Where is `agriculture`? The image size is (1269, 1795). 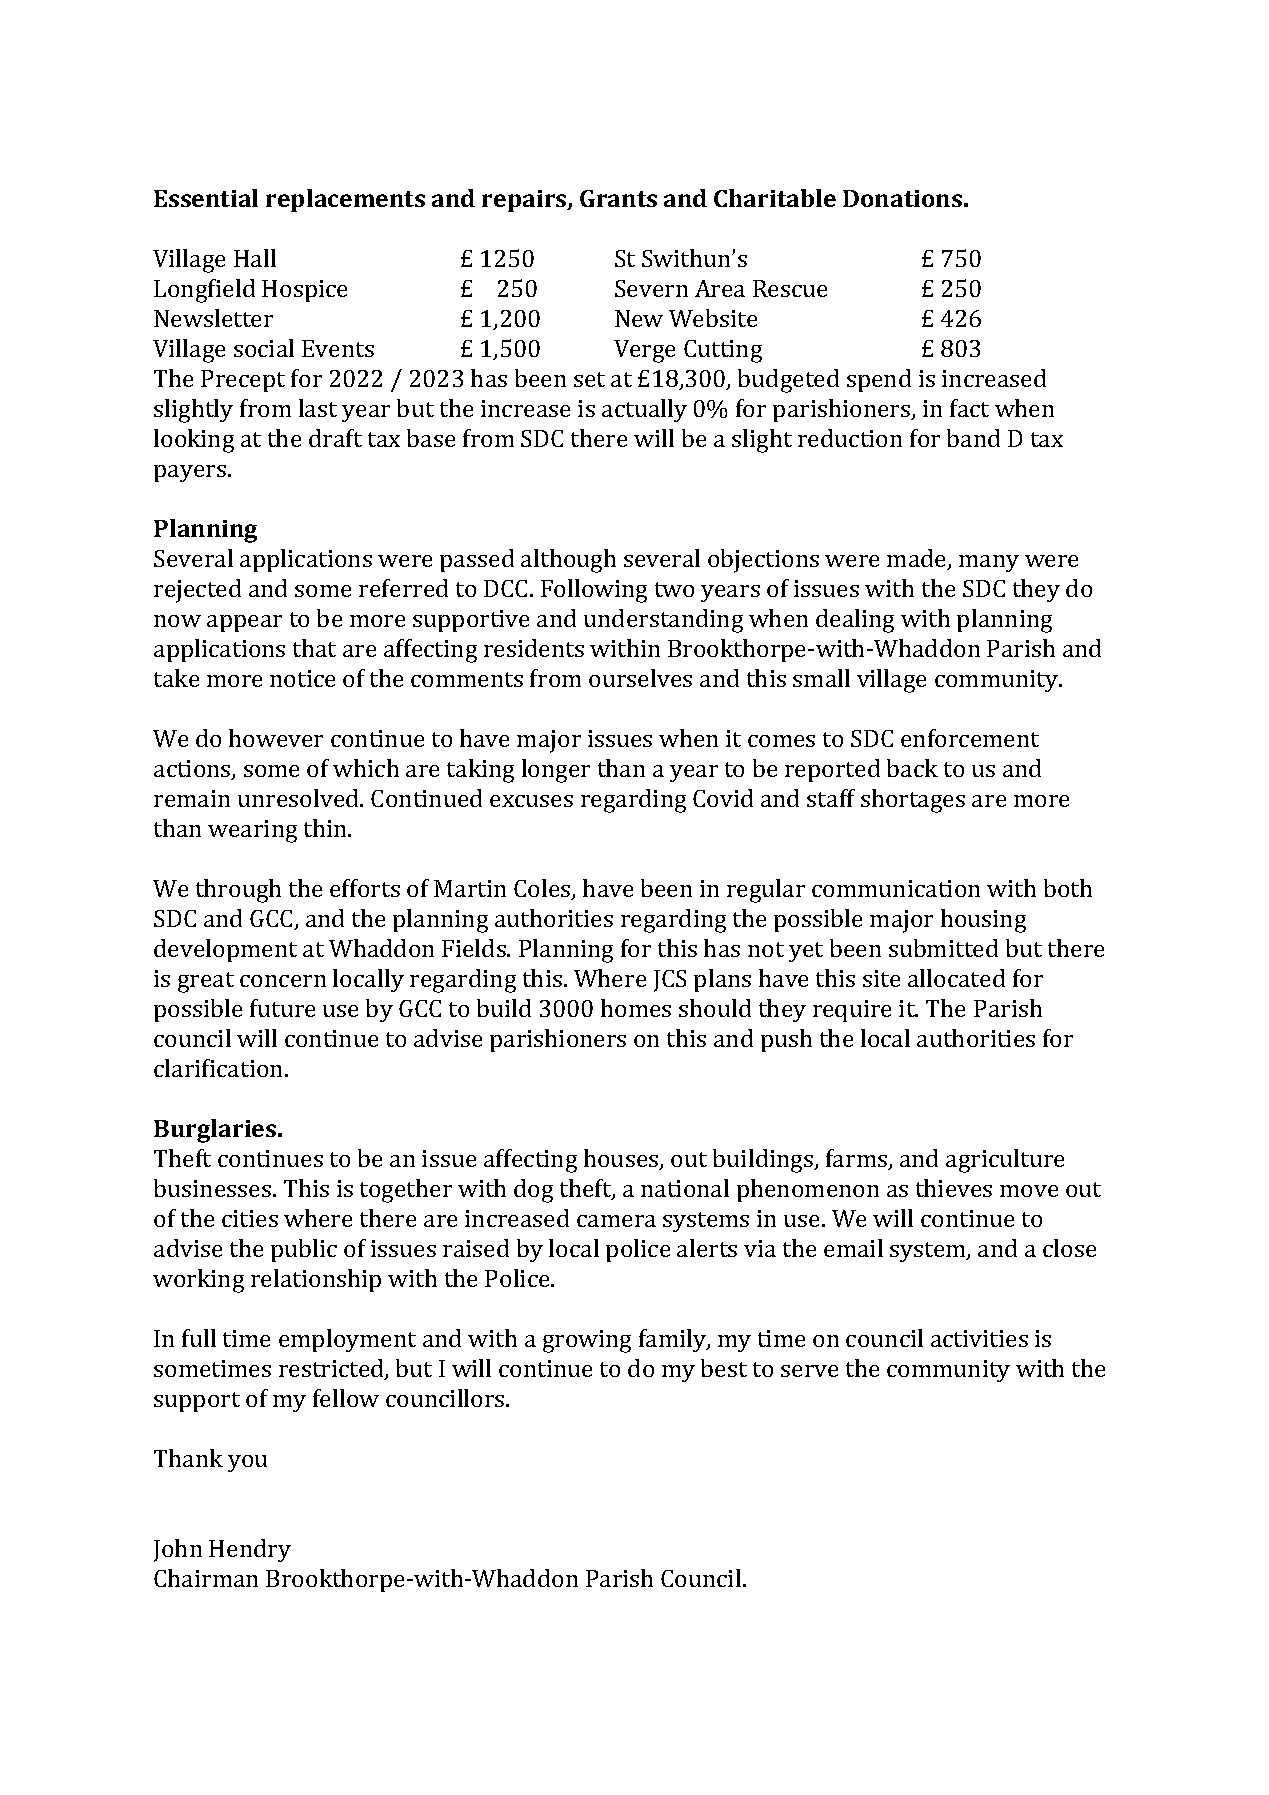 agriculture is located at coordinates (1005, 1161).
